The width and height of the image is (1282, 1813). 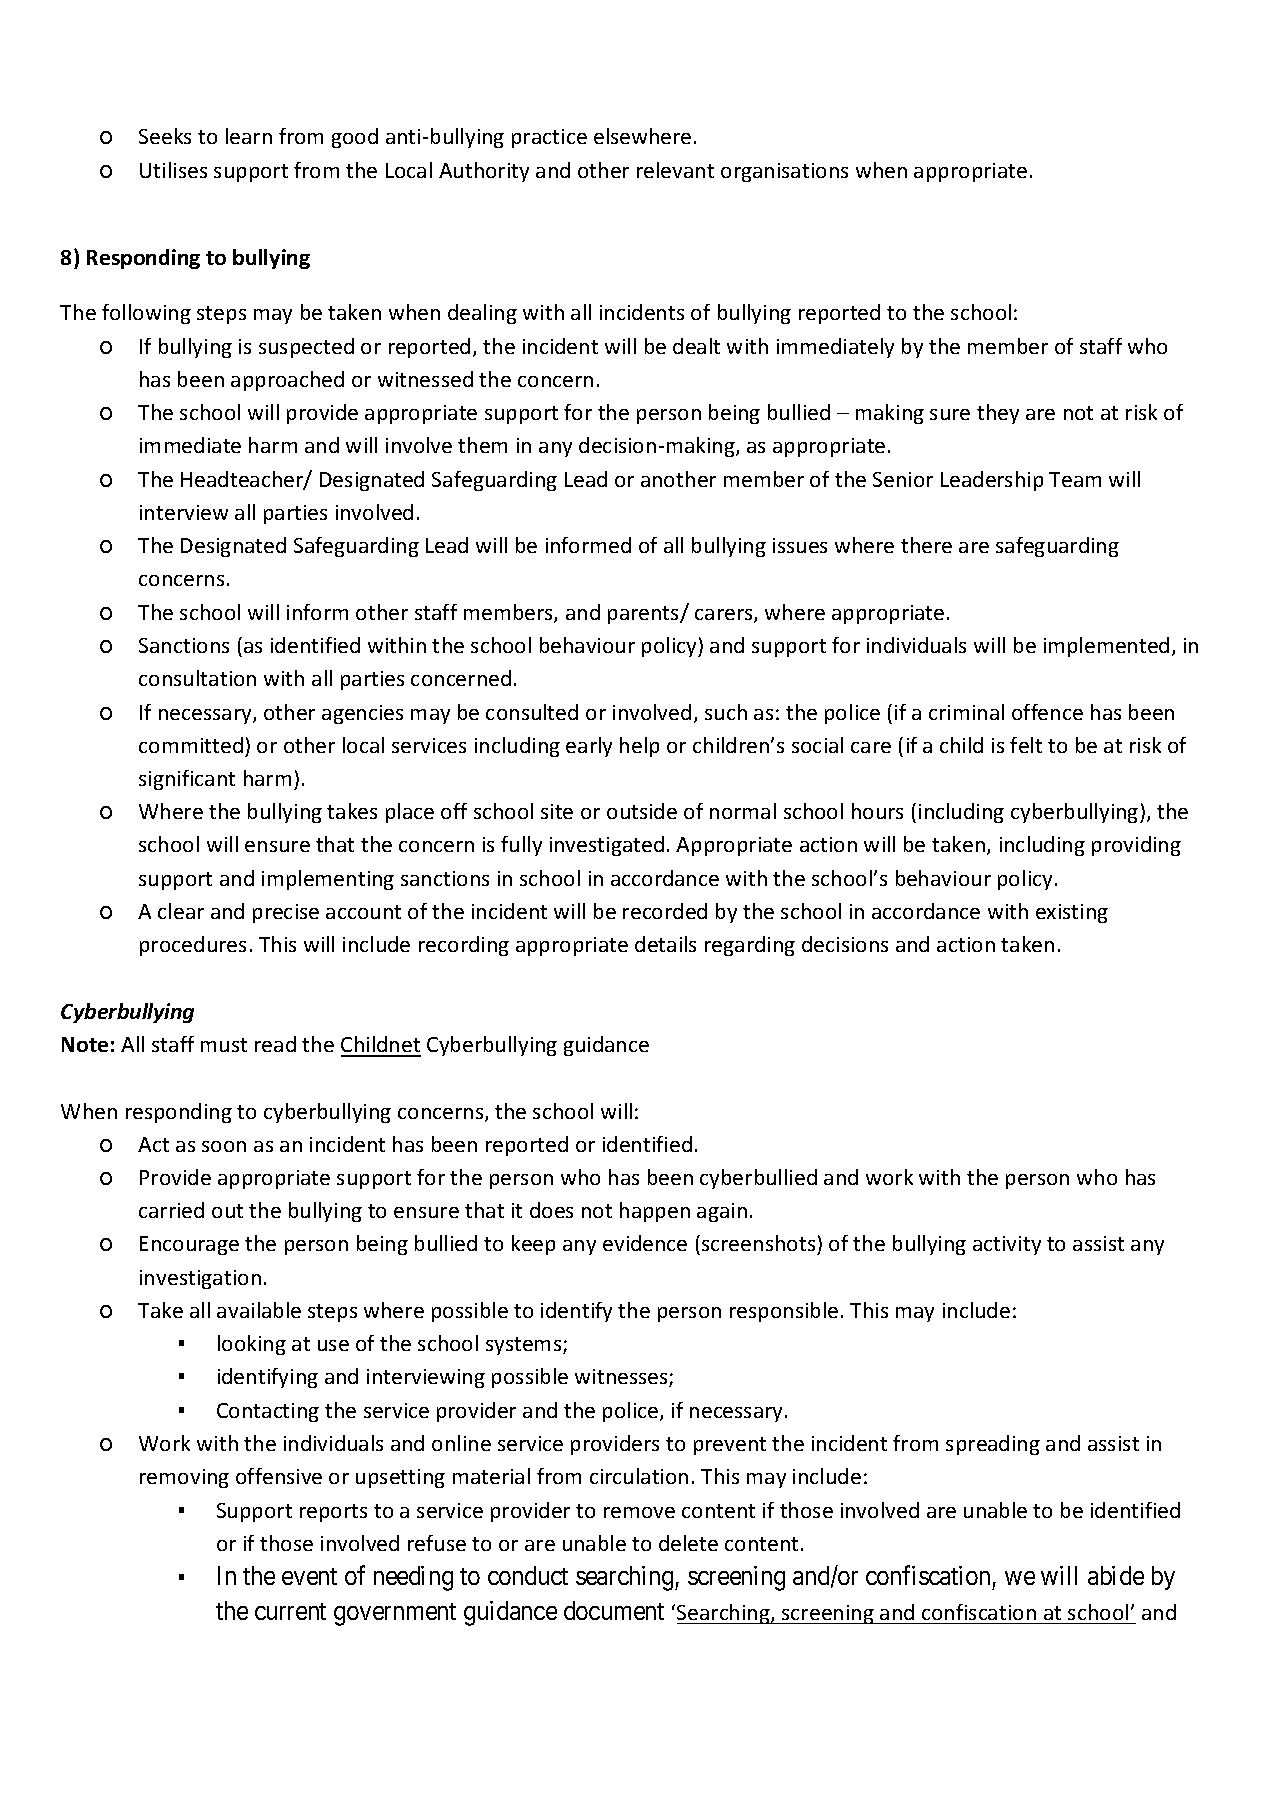 I want to click on them, so click(x=482, y=445).
